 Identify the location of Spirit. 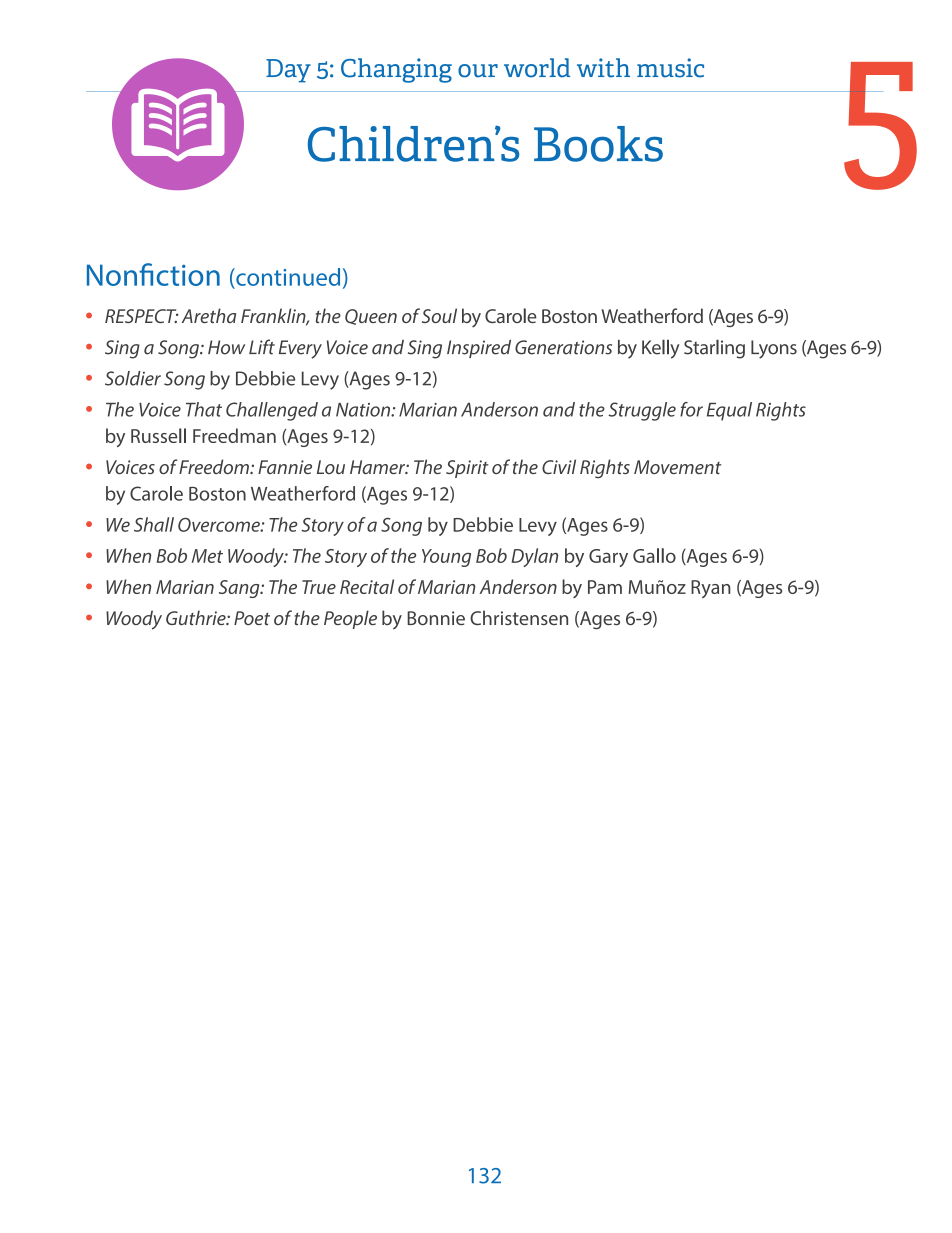
(467, 469).
